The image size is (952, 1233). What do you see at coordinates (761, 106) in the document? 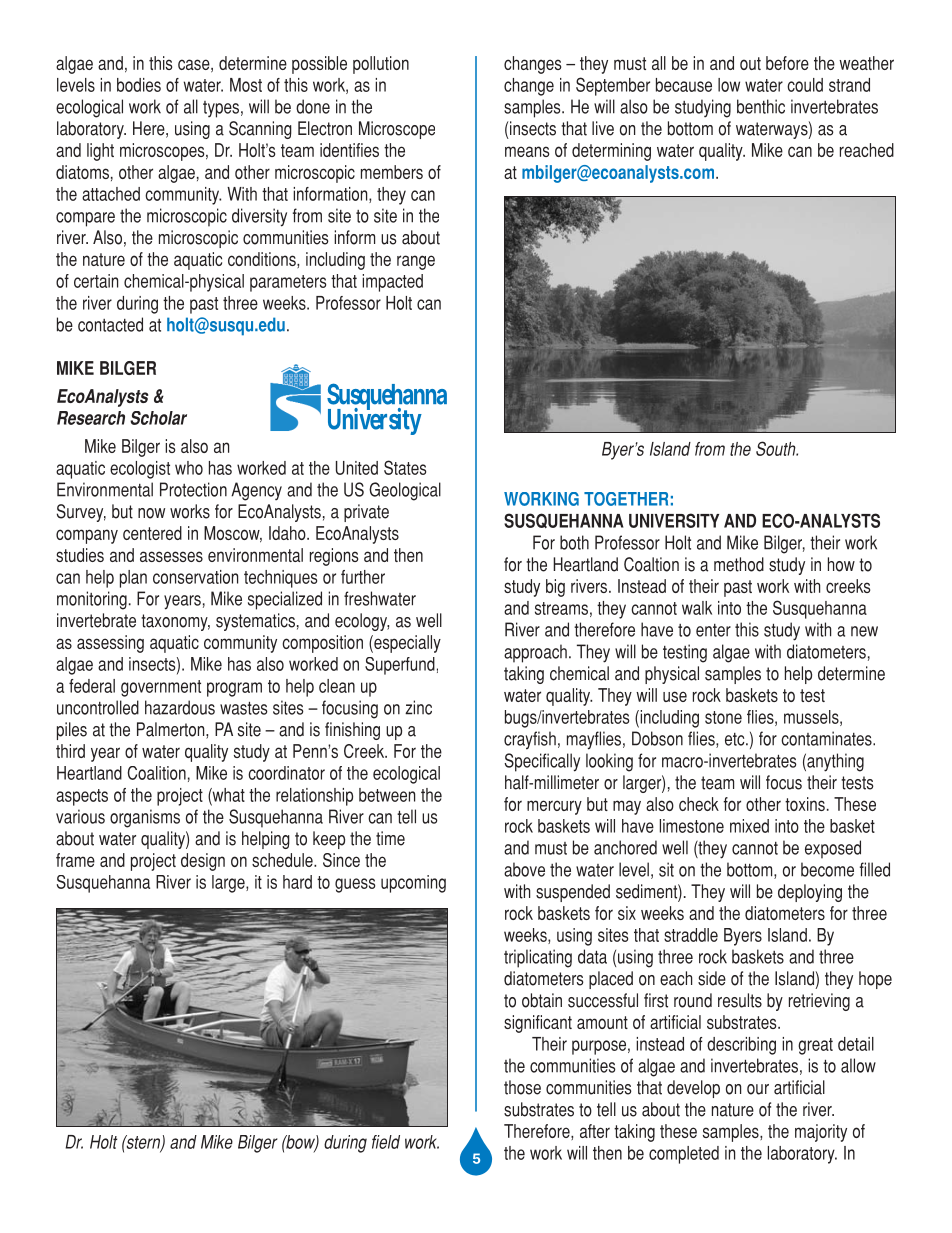
I see `benthic` at bounding box center [761, 106].
